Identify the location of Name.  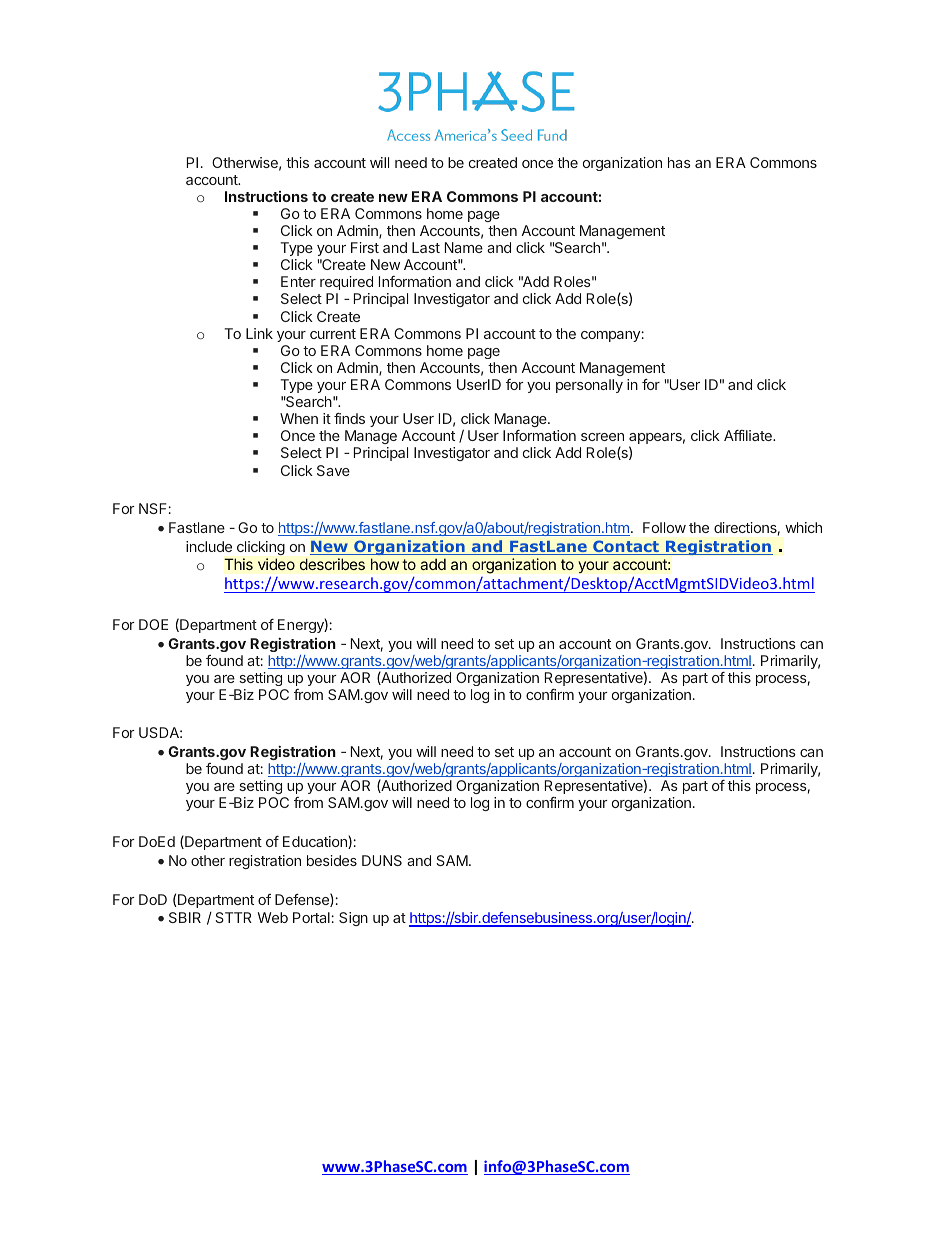
(464, 247).
